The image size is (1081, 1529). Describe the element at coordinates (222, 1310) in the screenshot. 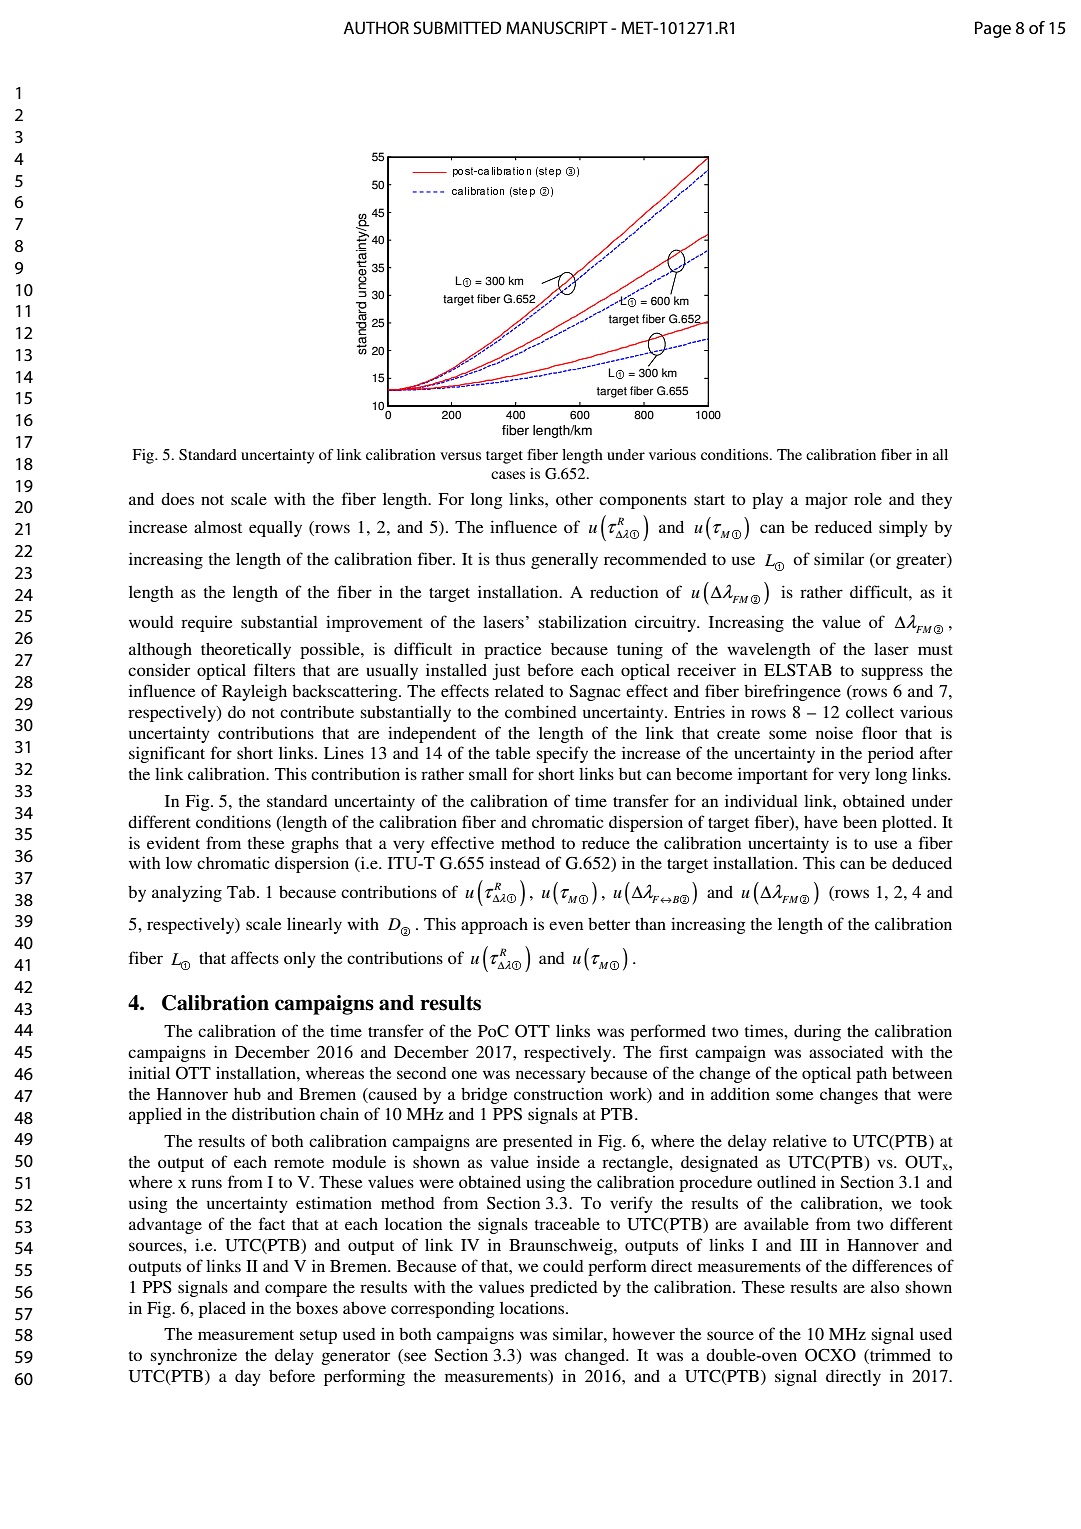

I see `placed` at that location.
